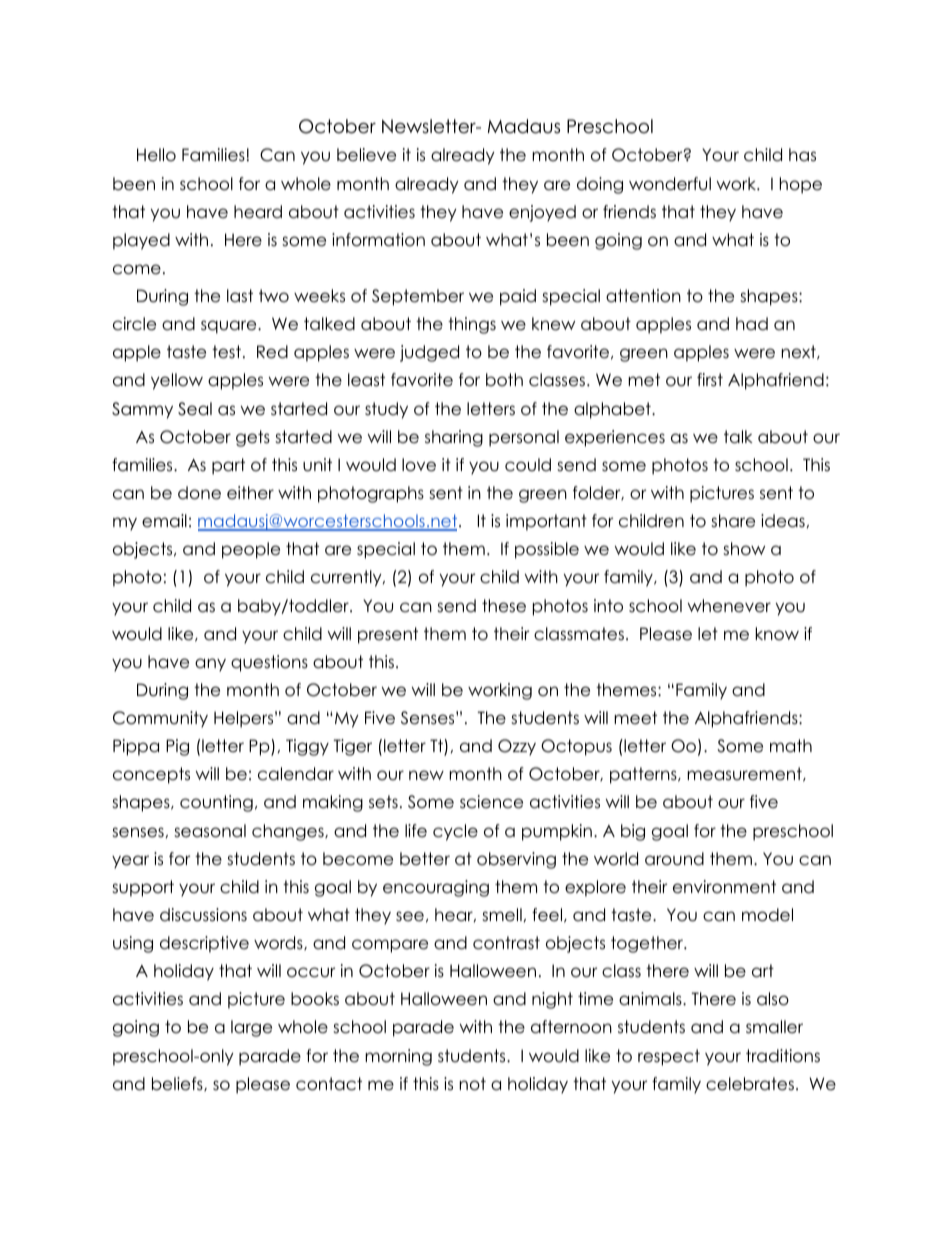 The image size is (952, 1233). Describe the element at coordinates (542, 213) in the screenshot. I see `enjoyed` at that location.
